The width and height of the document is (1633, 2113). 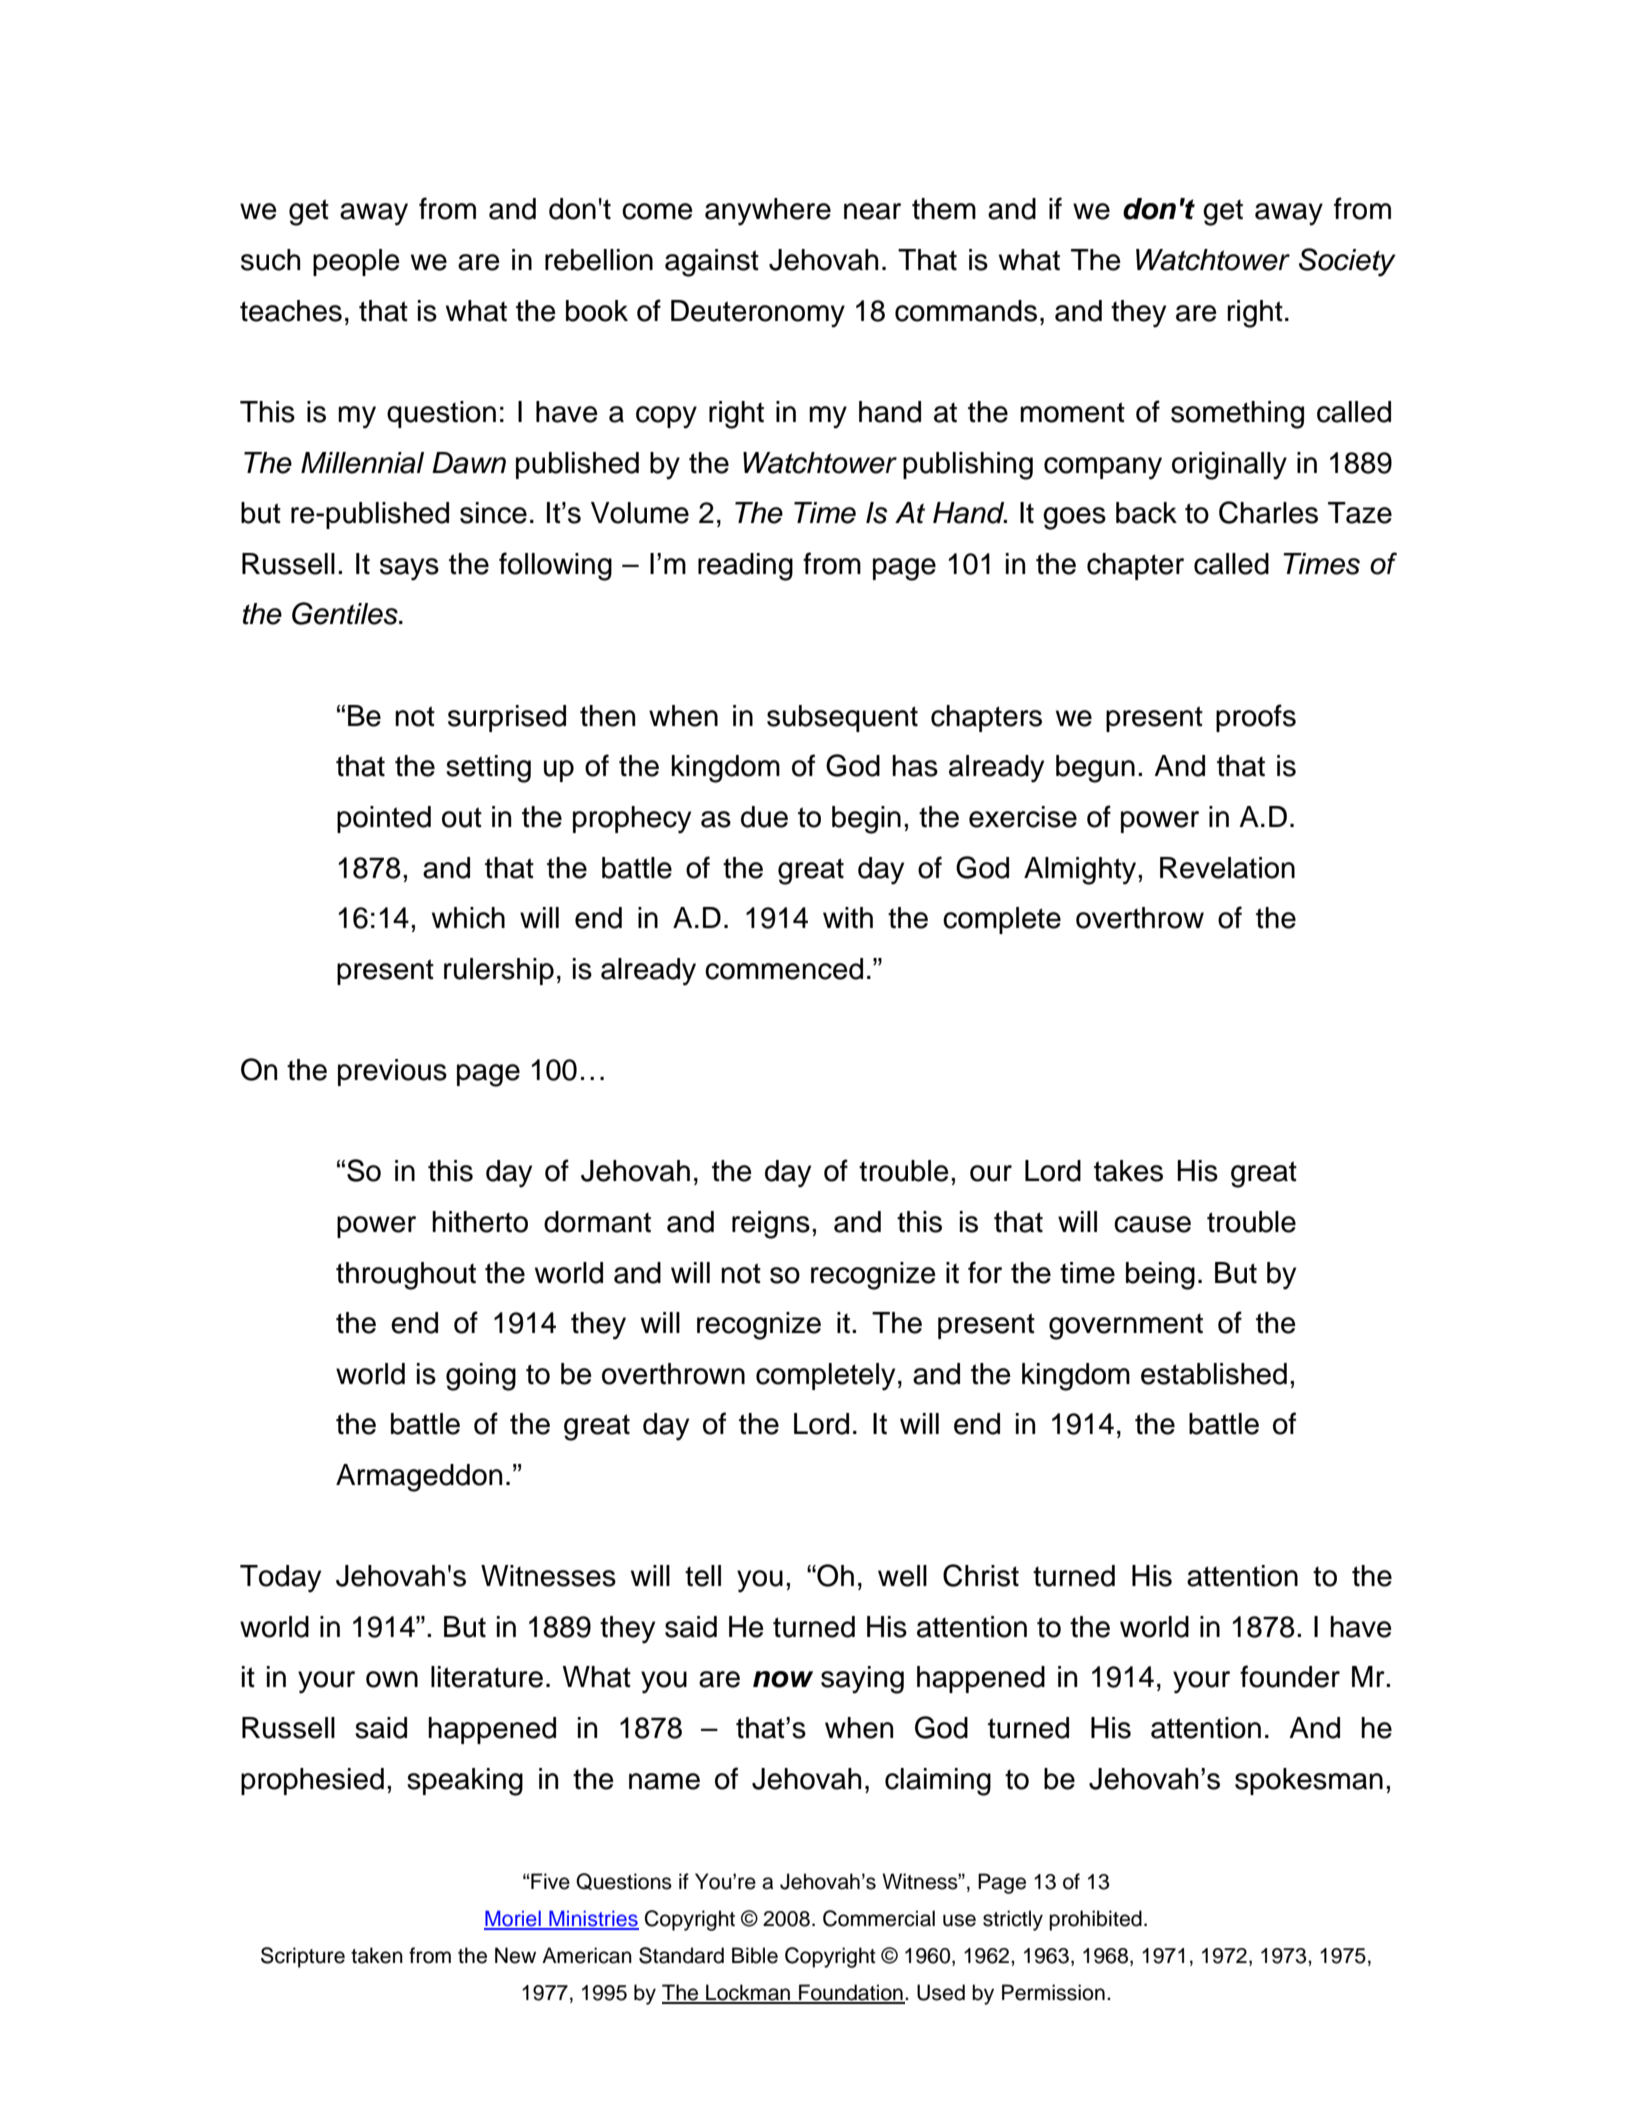 What do you see at coordinates (1347, 262) in the document?
I see `Society` at bounding box center [1347, 262].
